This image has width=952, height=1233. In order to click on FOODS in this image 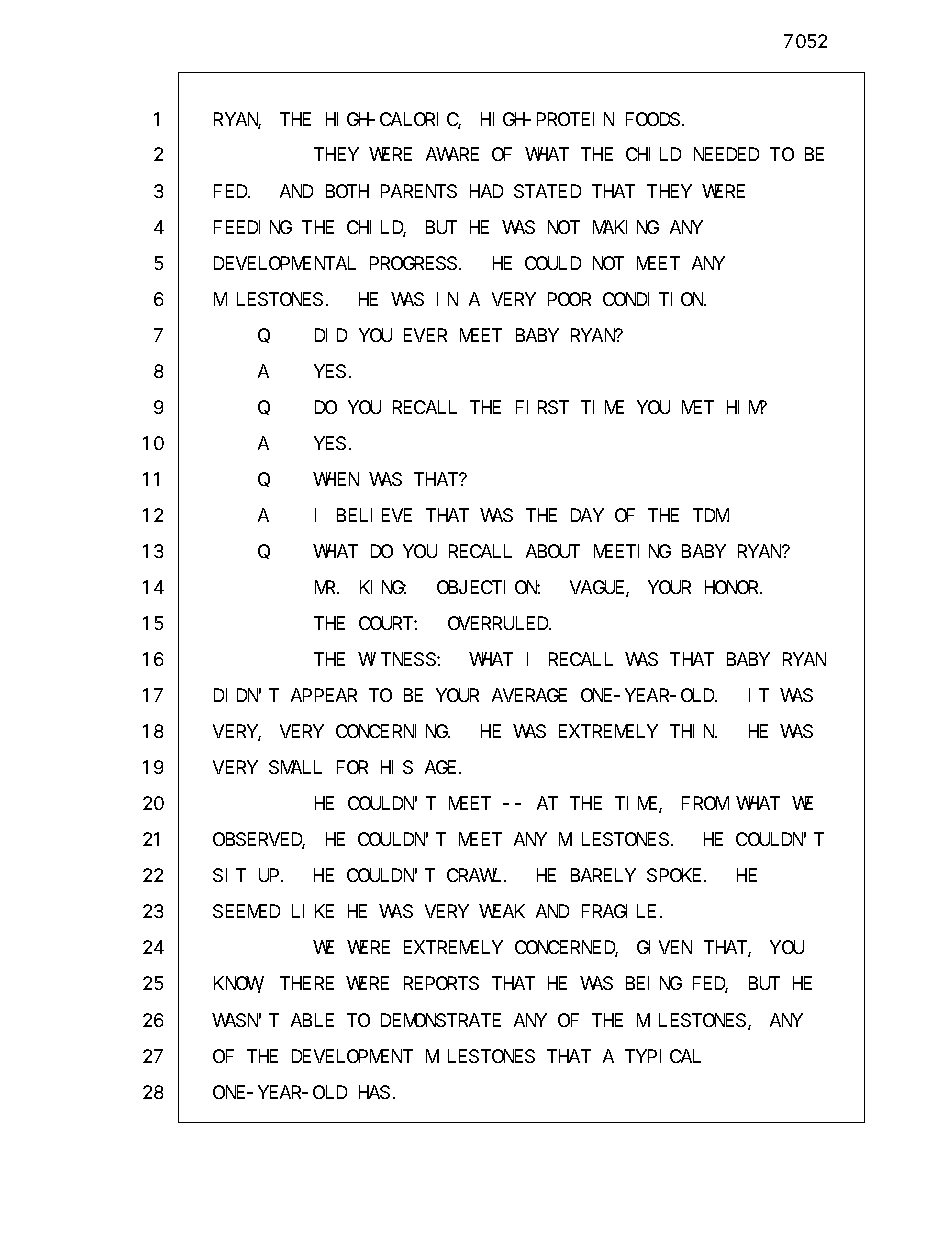, I will do `click(653, 119)`.
